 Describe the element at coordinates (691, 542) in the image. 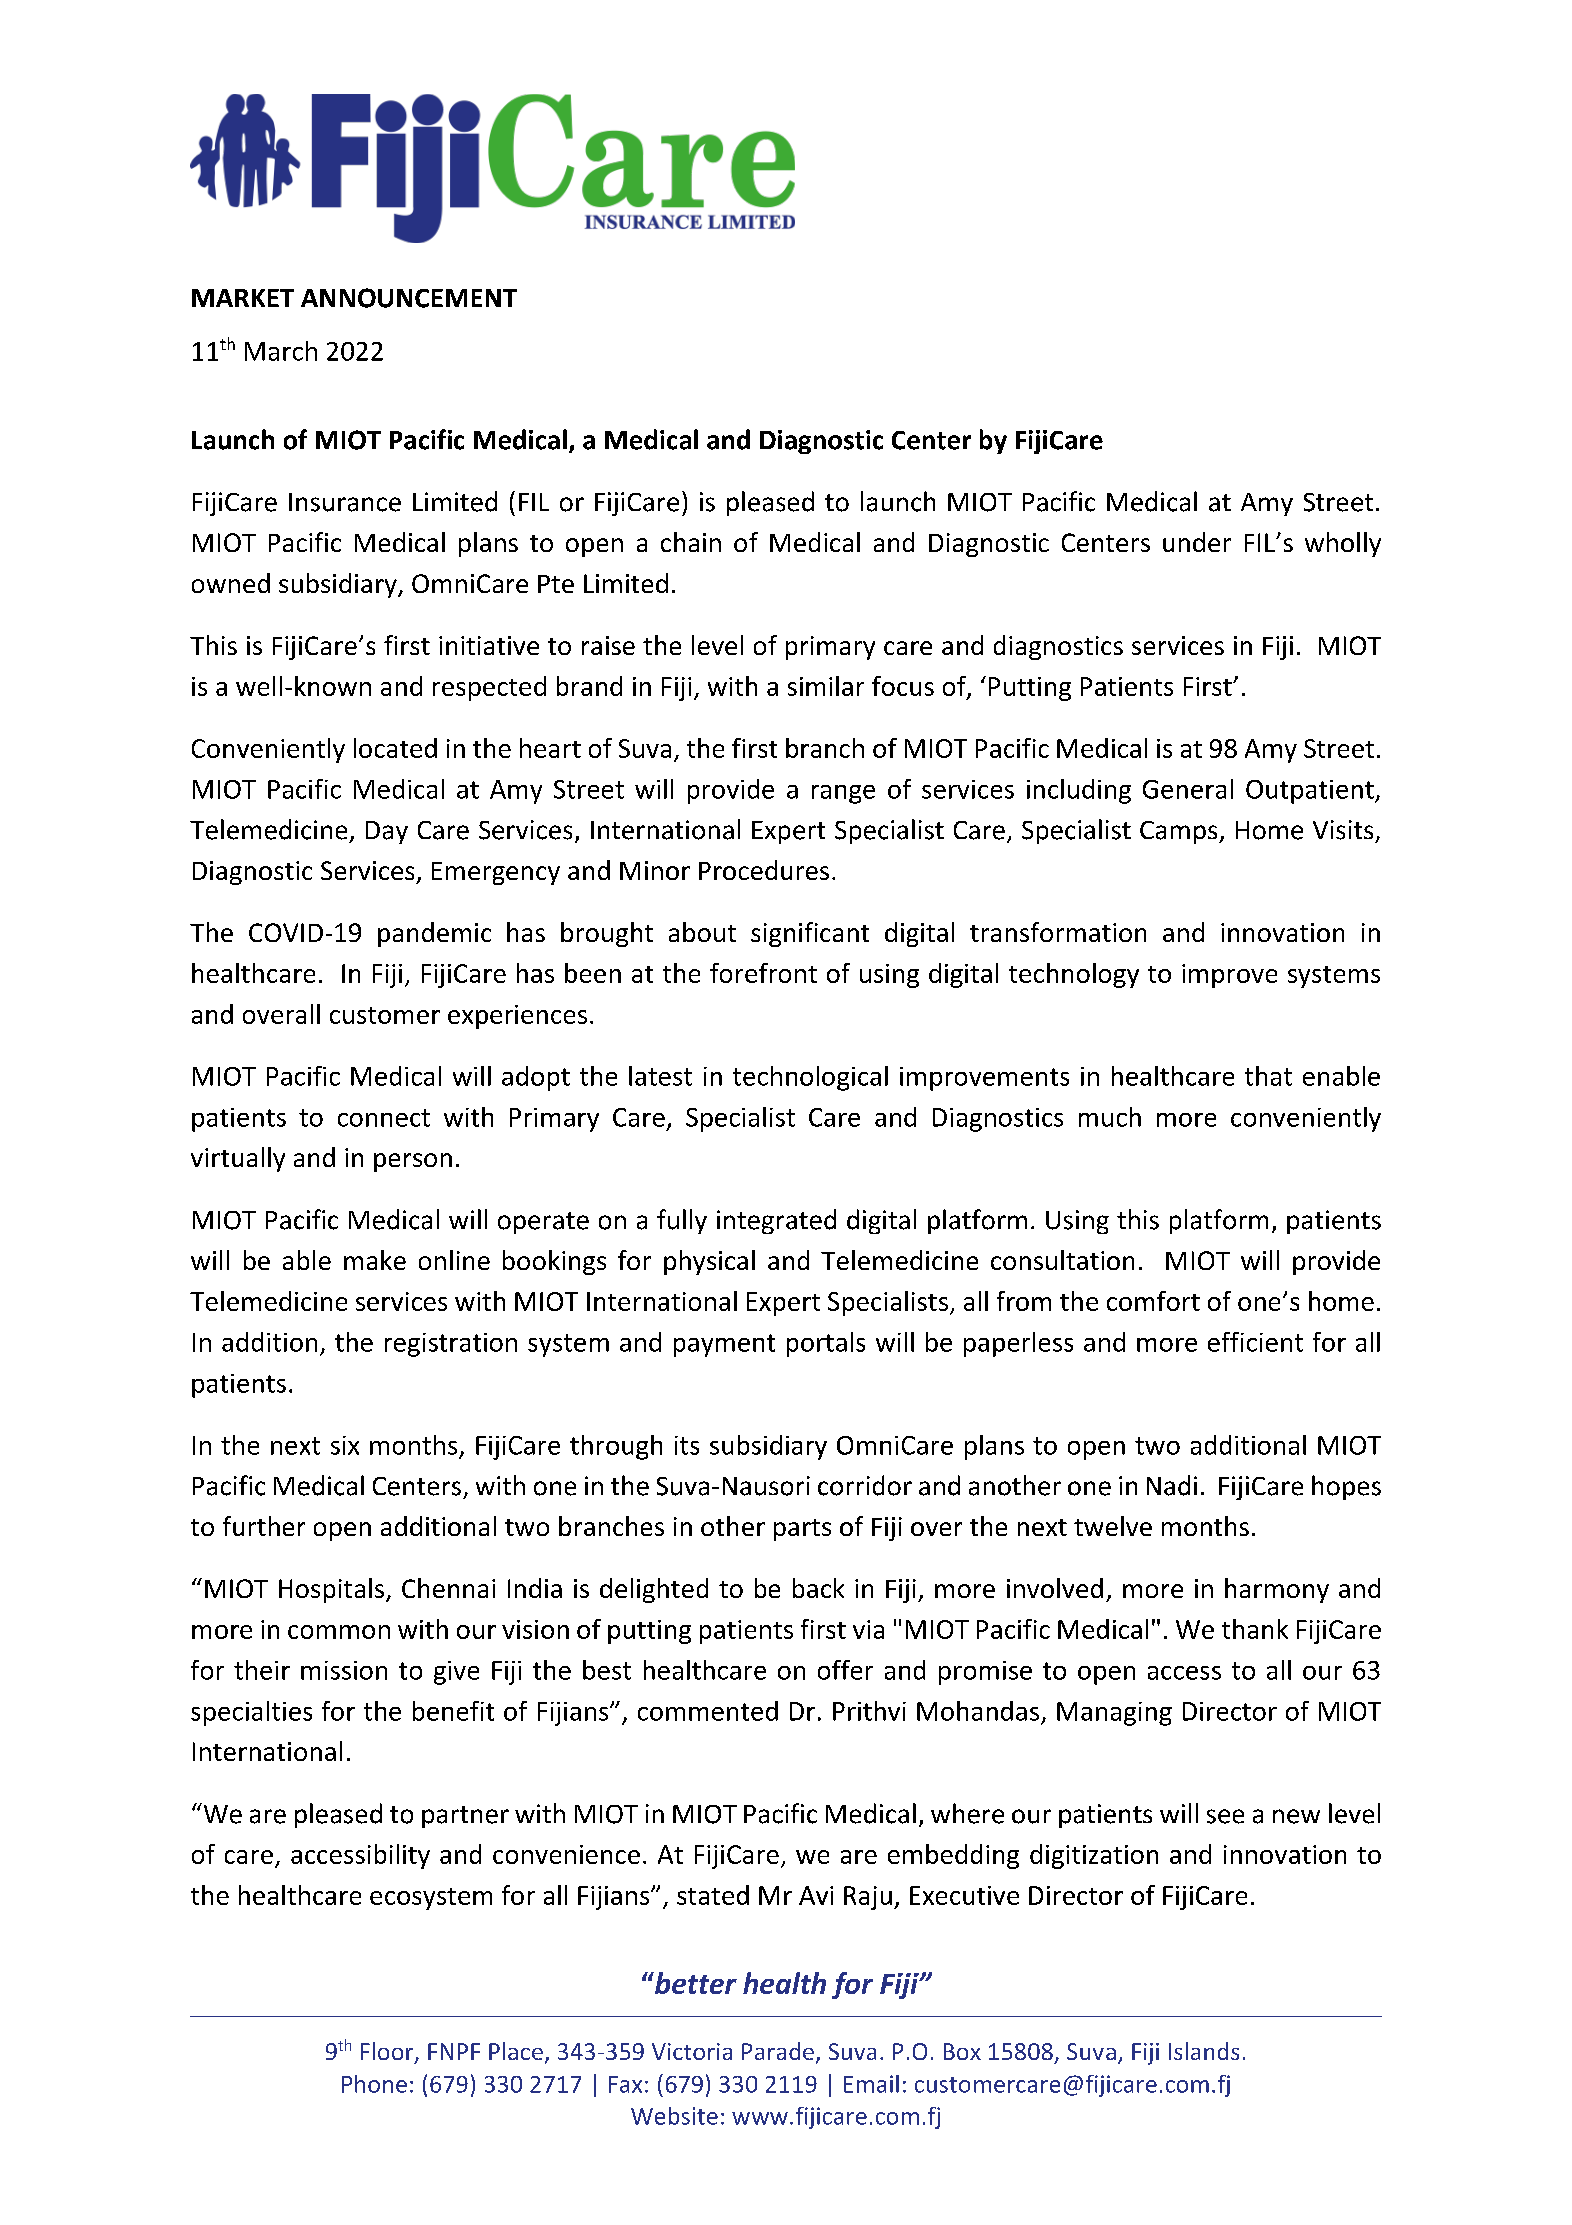

I see `chain` at that location.
